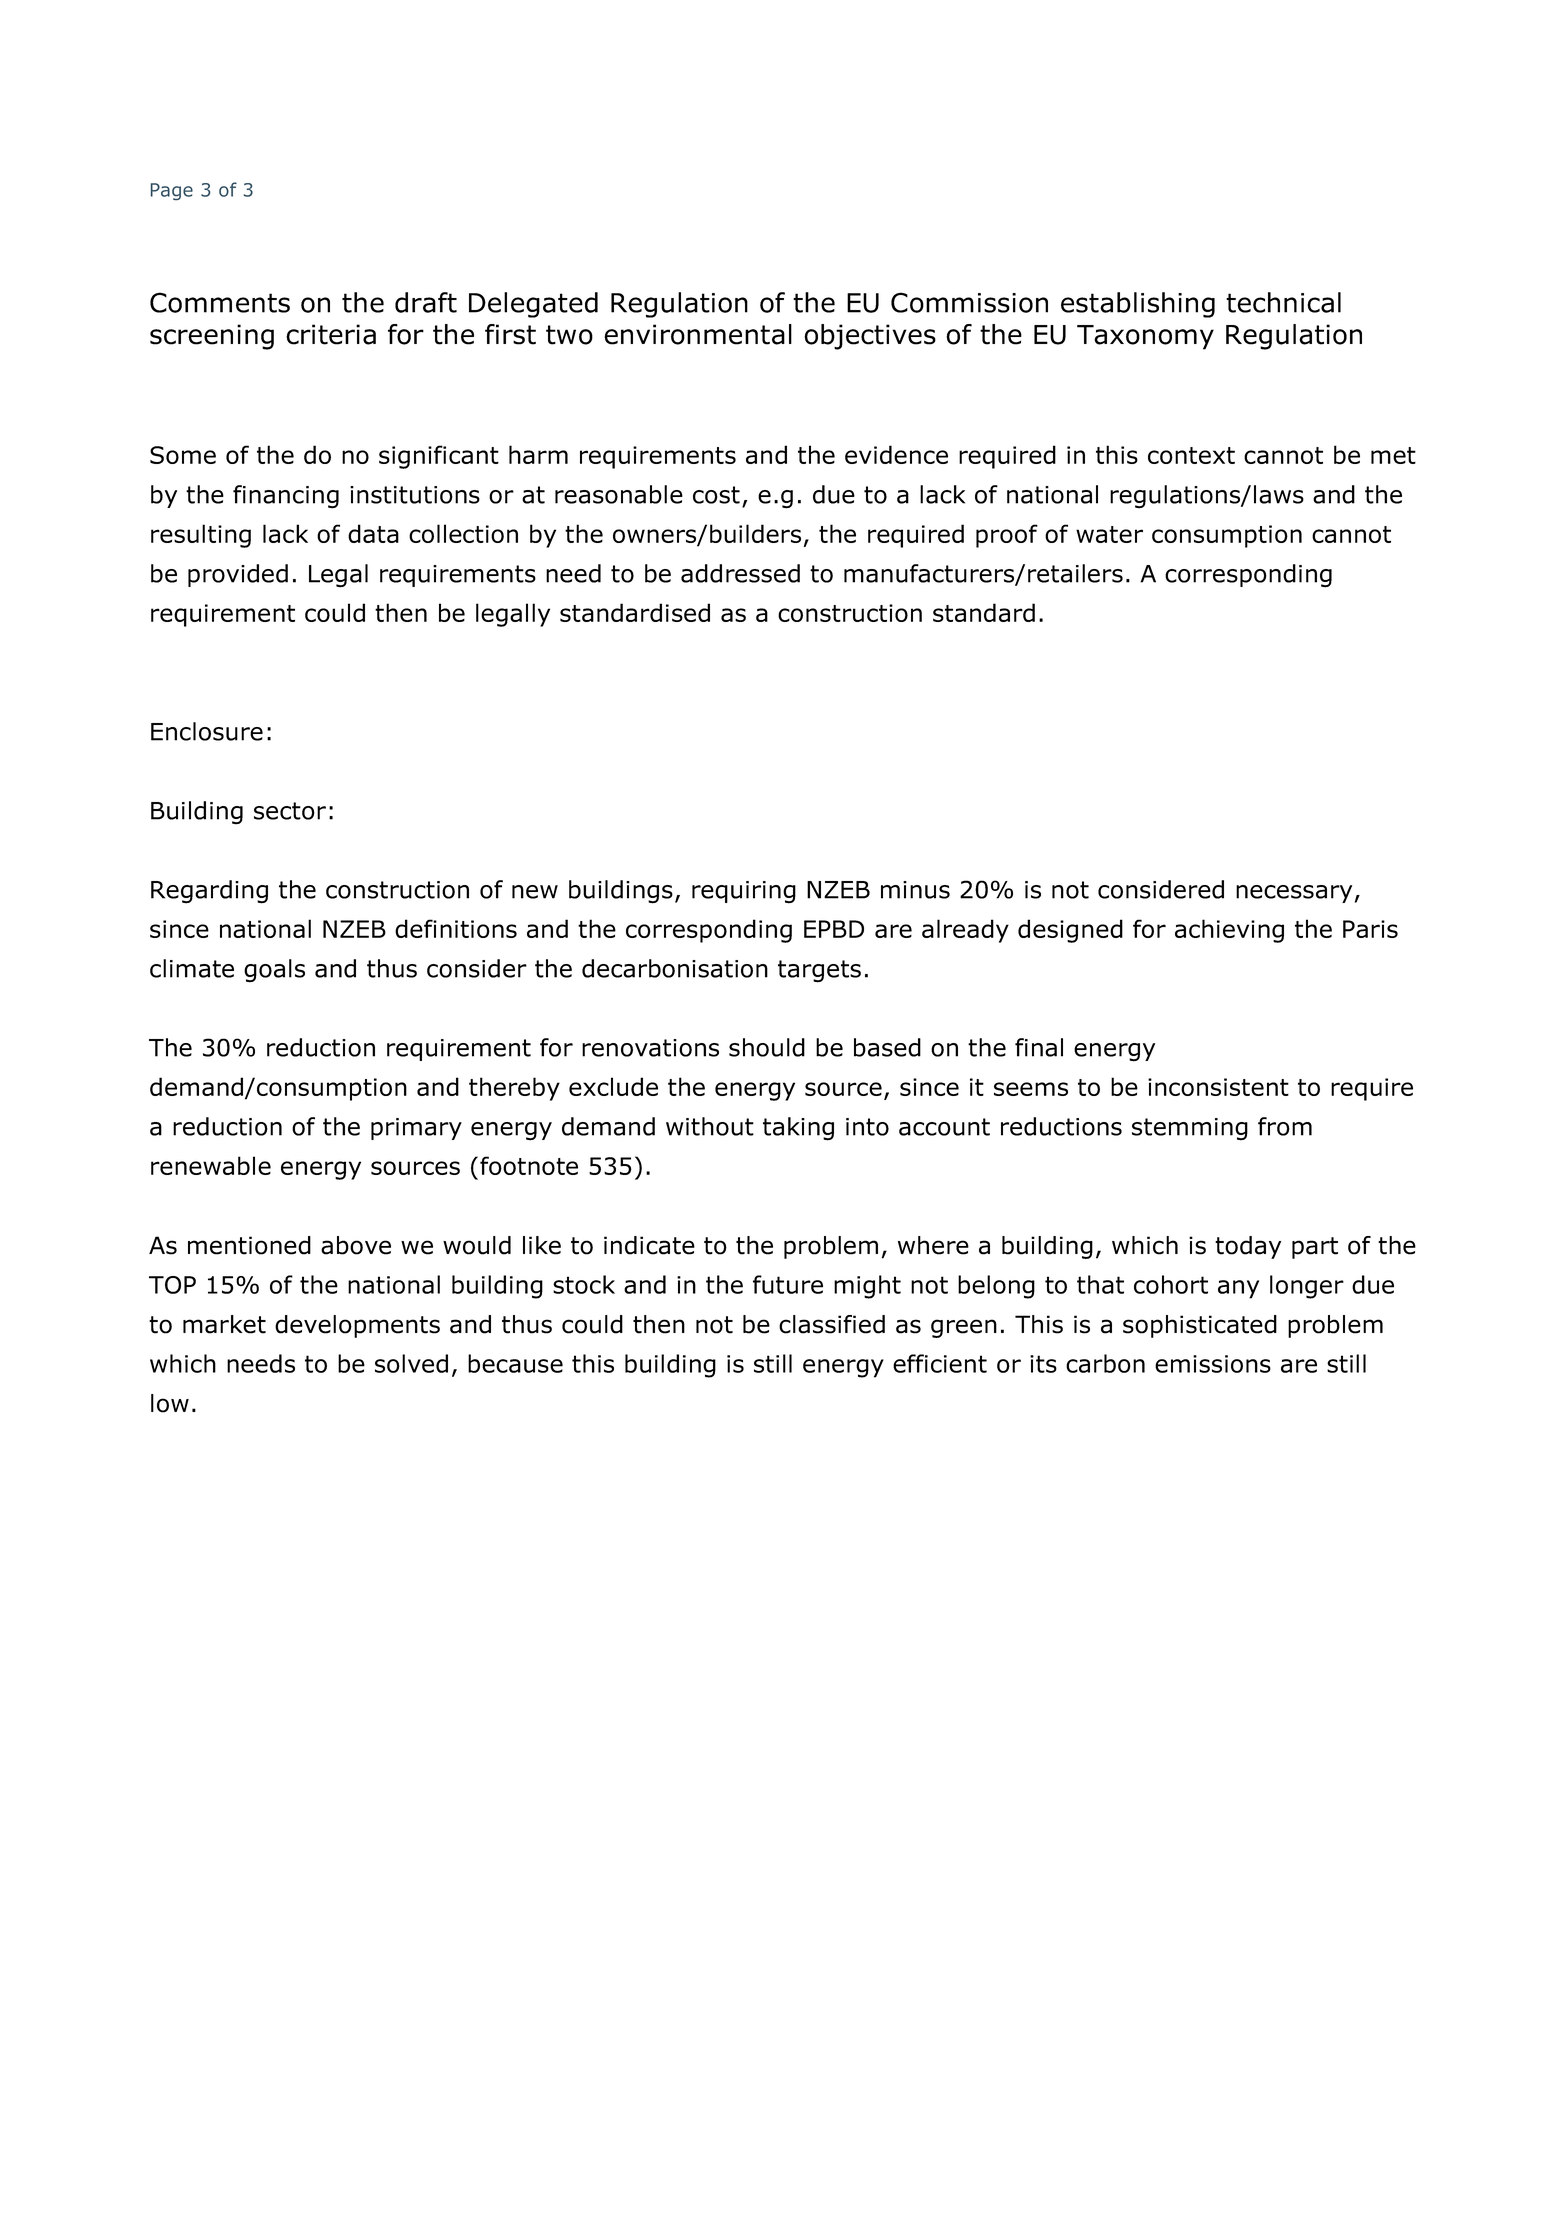 The image size is (1568, 2217). I want to click on context, so click(1191, 455).
